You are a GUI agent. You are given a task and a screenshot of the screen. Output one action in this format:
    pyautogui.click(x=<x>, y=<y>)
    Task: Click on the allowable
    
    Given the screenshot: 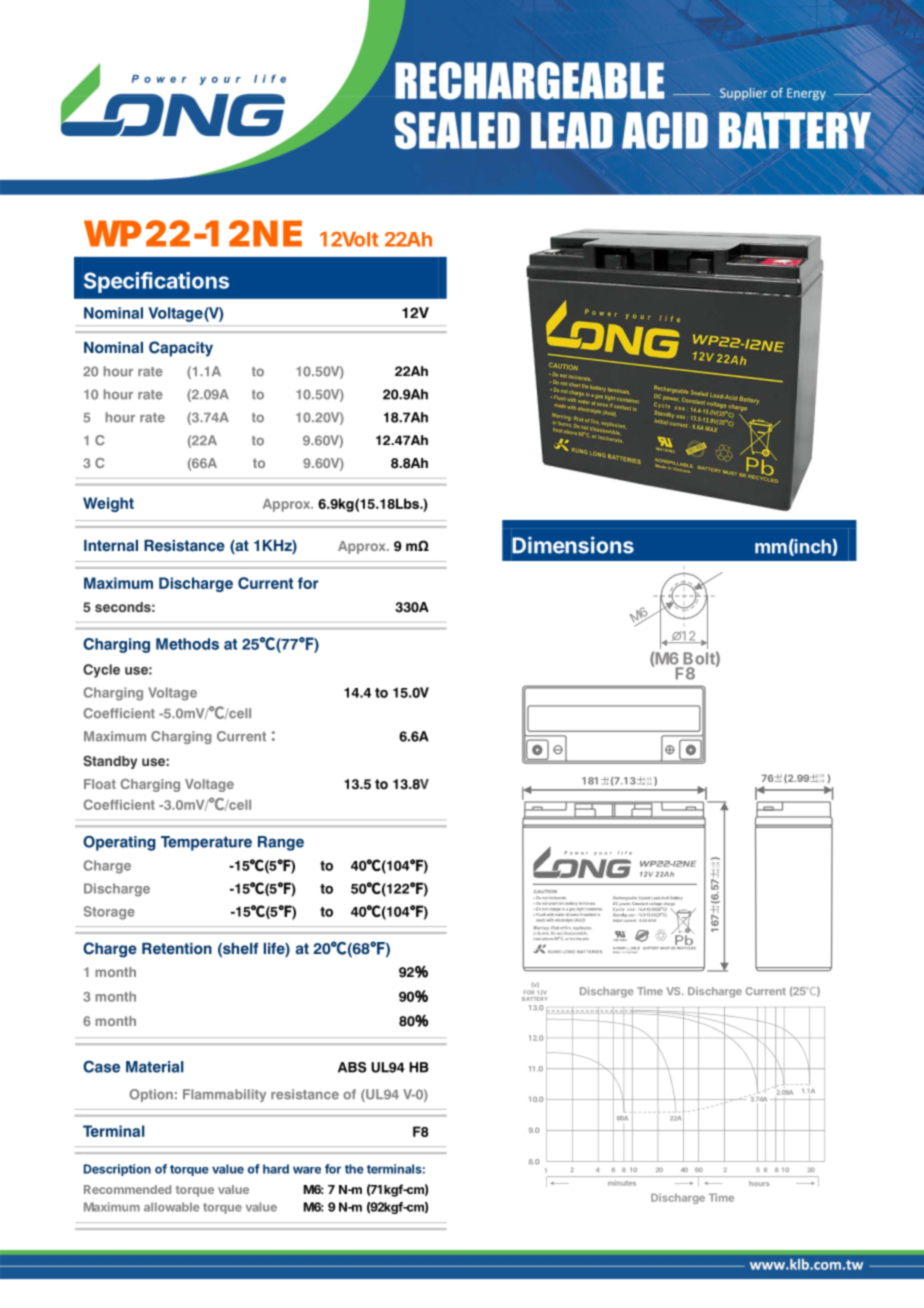 What is the action you would take?
    pyautogui.click(x=171, y=1207)
